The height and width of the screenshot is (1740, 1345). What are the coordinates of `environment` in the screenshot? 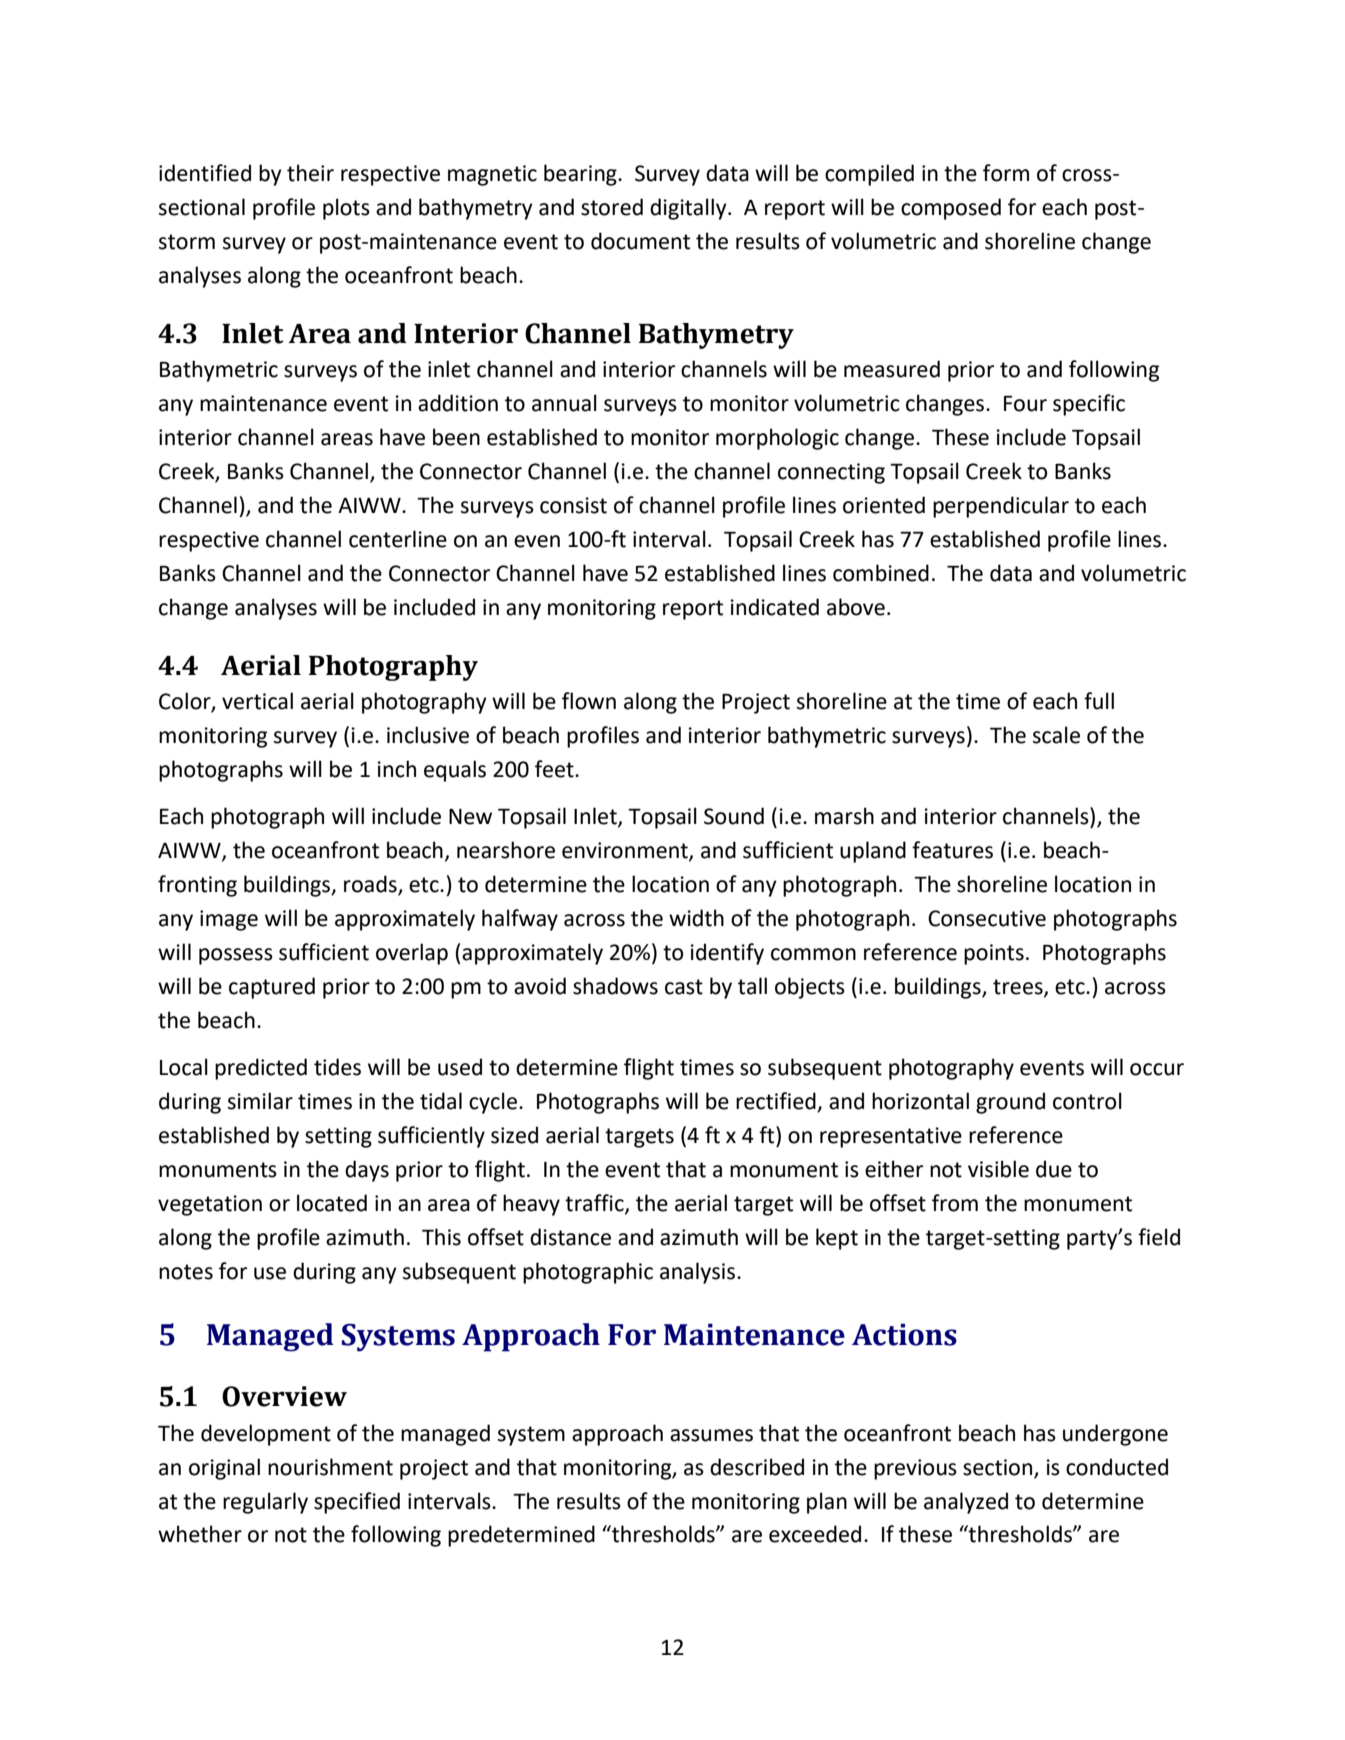 It's located at (626, 851).
